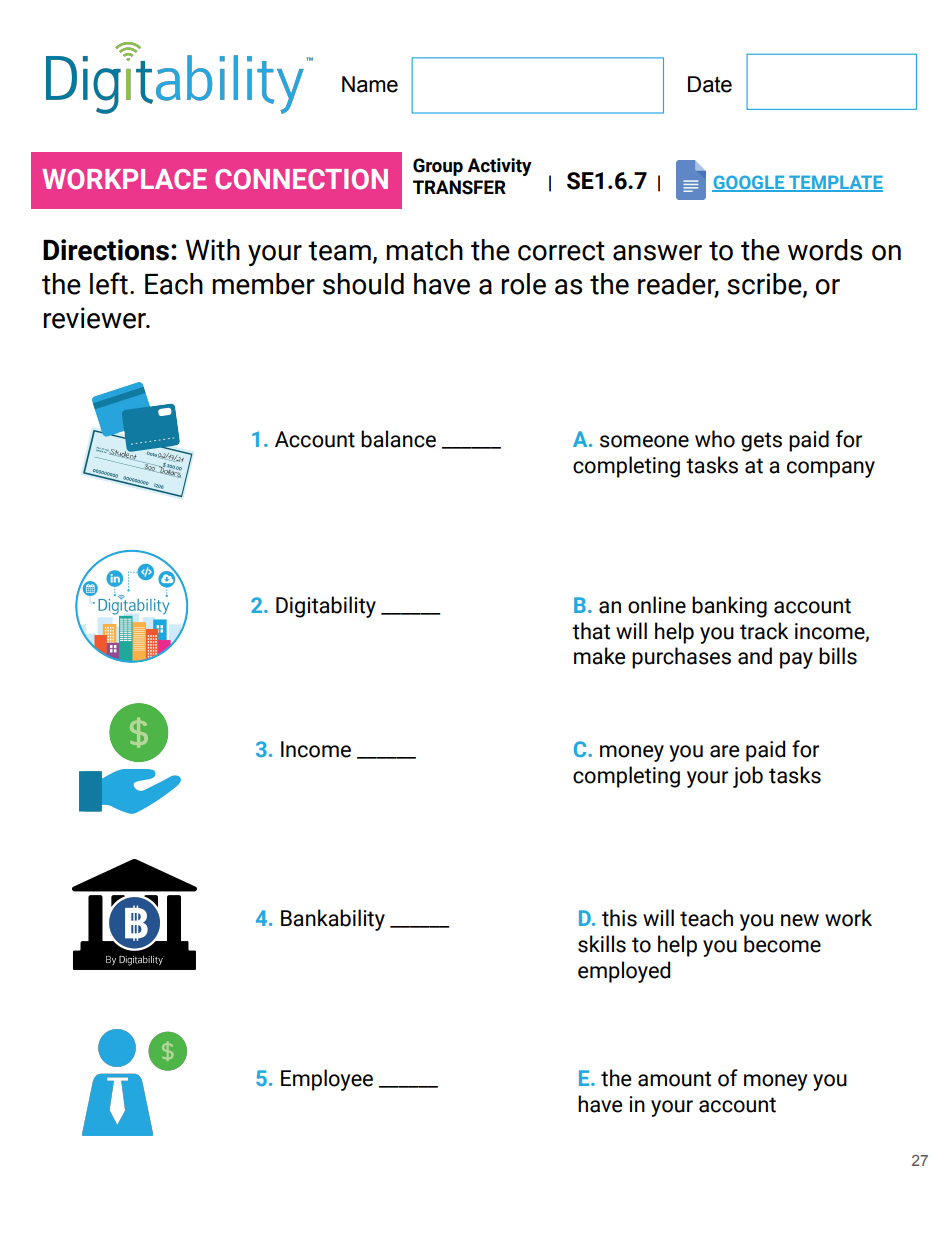 The width and height of the image is (952, 1233). I want to click on employed, so click(624, 972).
